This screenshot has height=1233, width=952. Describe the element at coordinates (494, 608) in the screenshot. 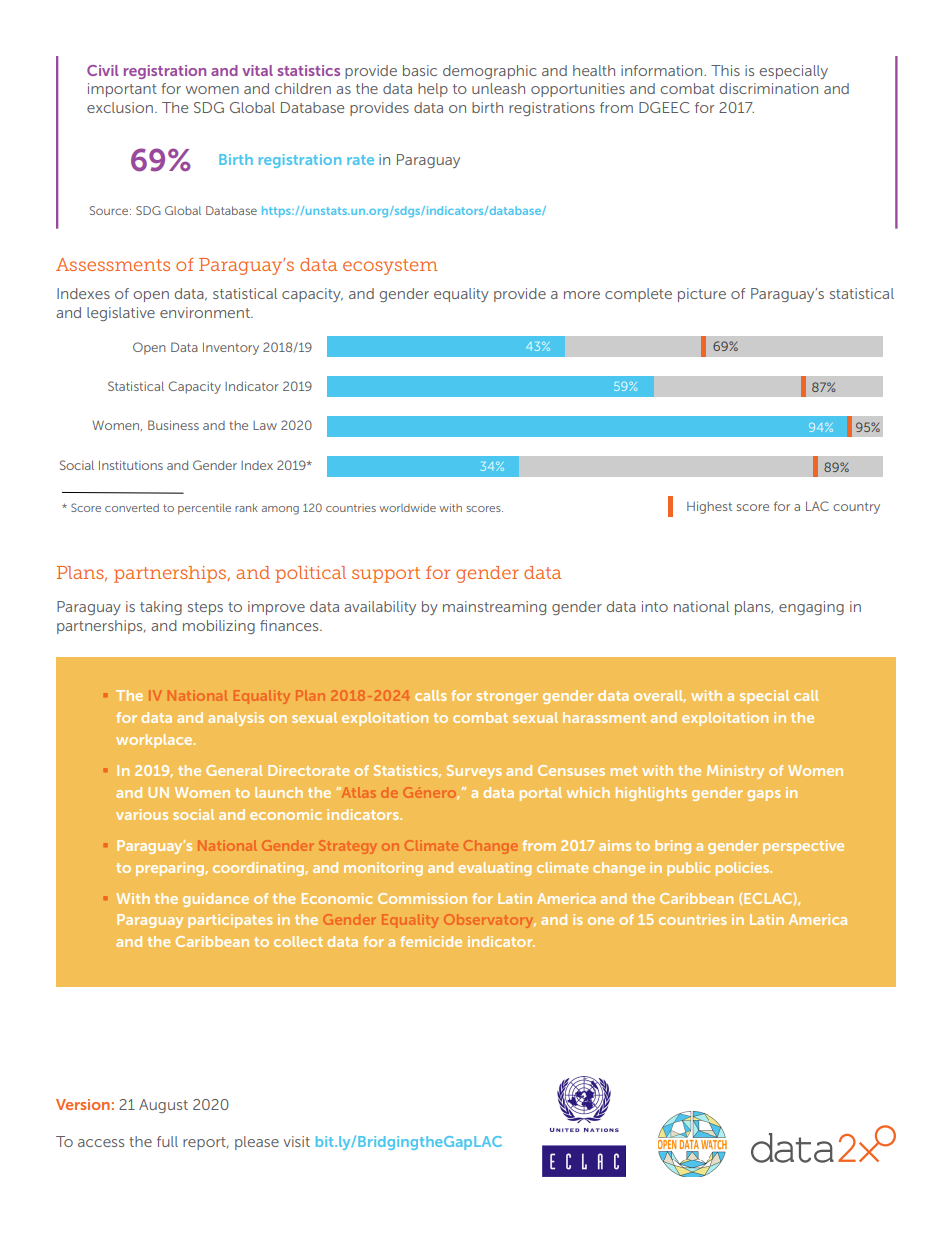

I see `mainstreaming` at that location.
